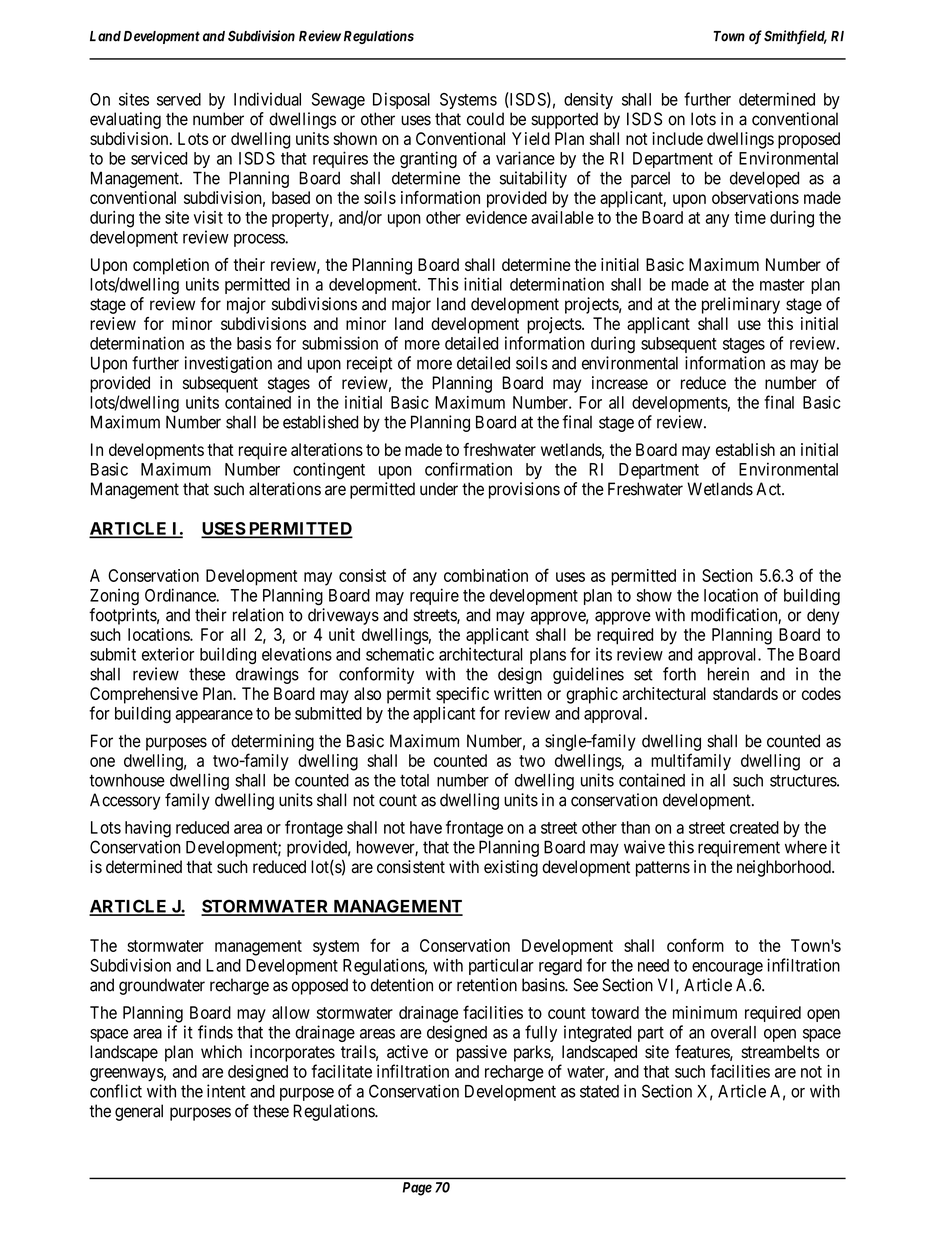  What do you see at coordinates (179, 99) in the screenshot?
I see `served` at bounding box center [179, 99].
